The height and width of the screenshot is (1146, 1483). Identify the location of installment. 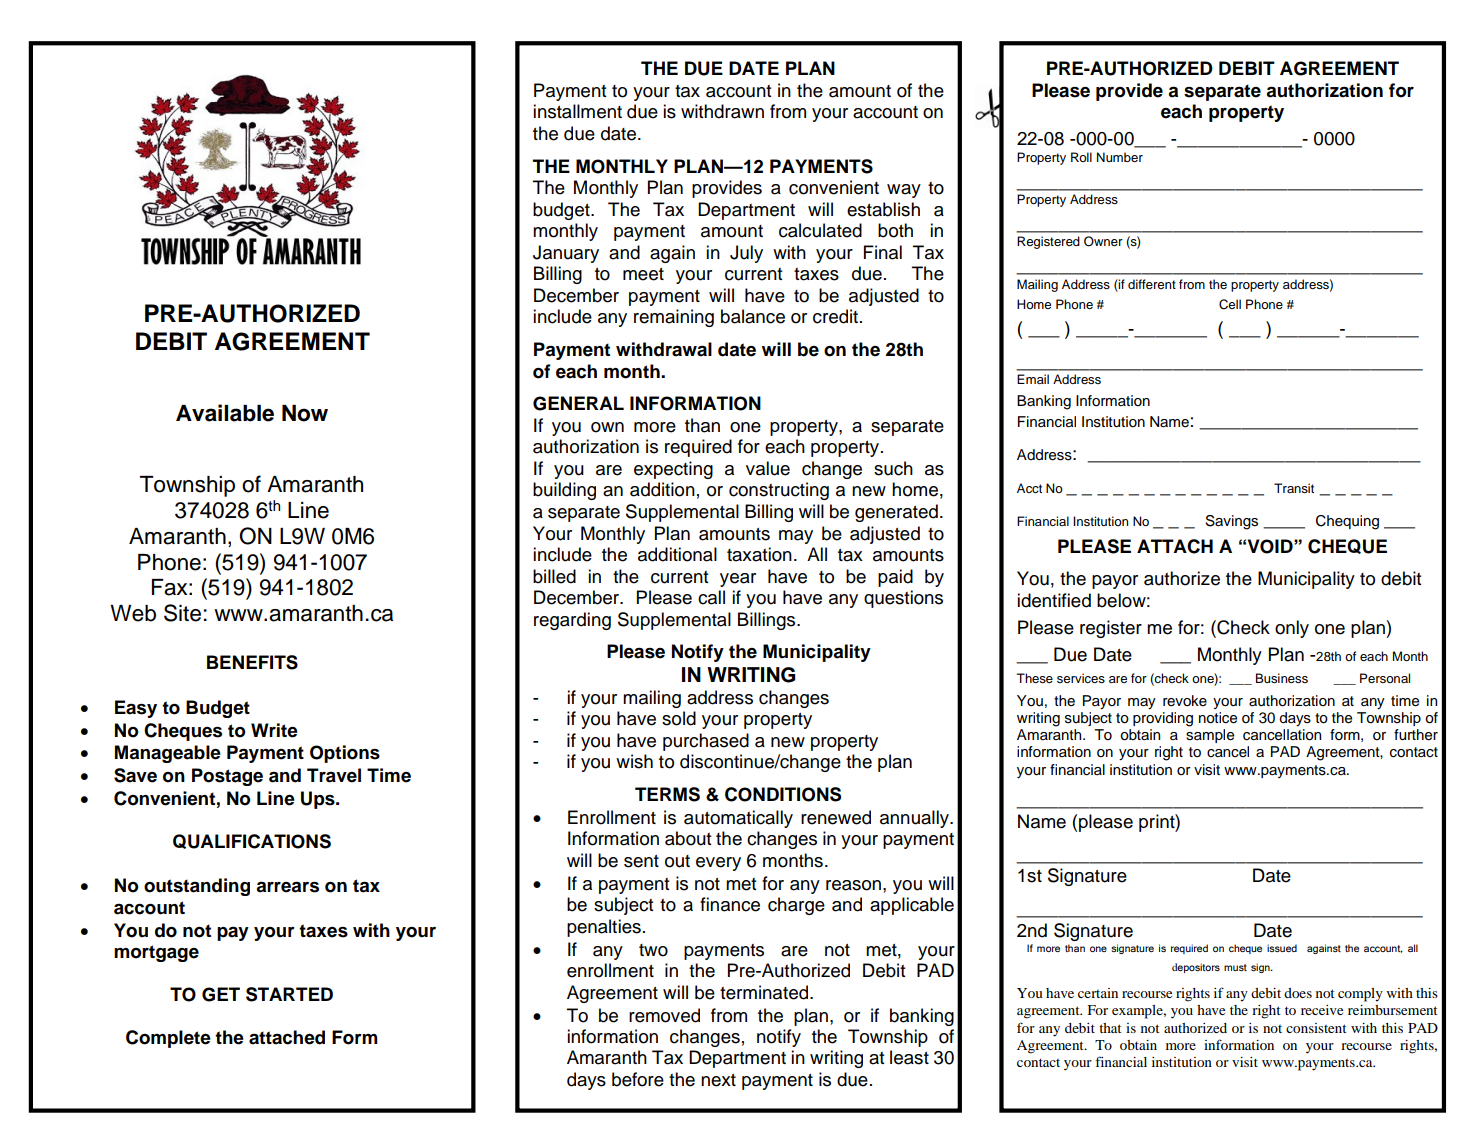
(577, 111).
